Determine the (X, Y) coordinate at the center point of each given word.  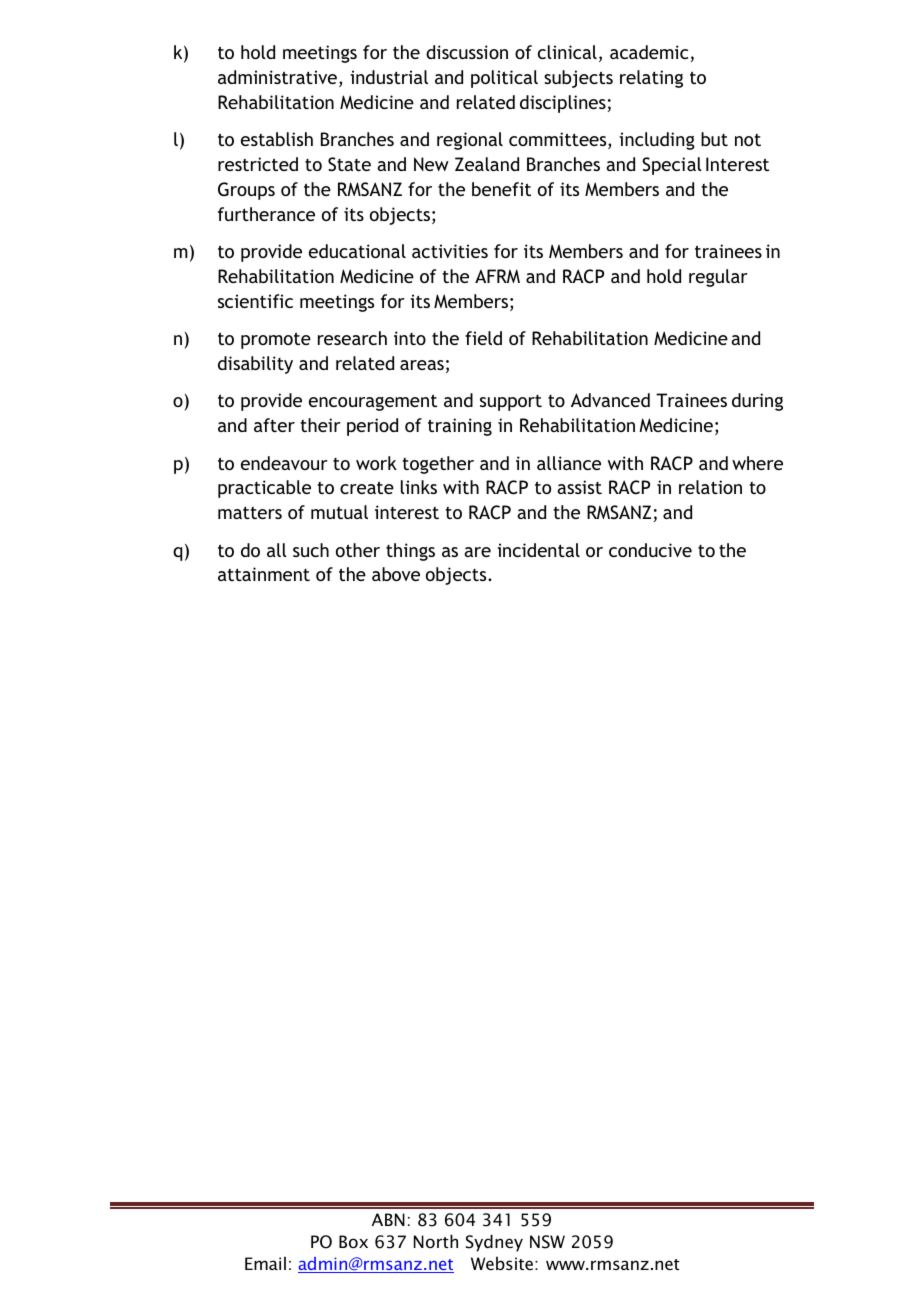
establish (277, 139)
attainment (264, 574)
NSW (547, 1242)
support (511, 403)
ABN (388, 1219)
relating (651, 79)
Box (353, 1241)
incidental (538, 550)
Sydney (494, 1243)
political (504, 79)
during (757, 402)
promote (276, 340)
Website (502, 1263)
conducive (650, 550)
